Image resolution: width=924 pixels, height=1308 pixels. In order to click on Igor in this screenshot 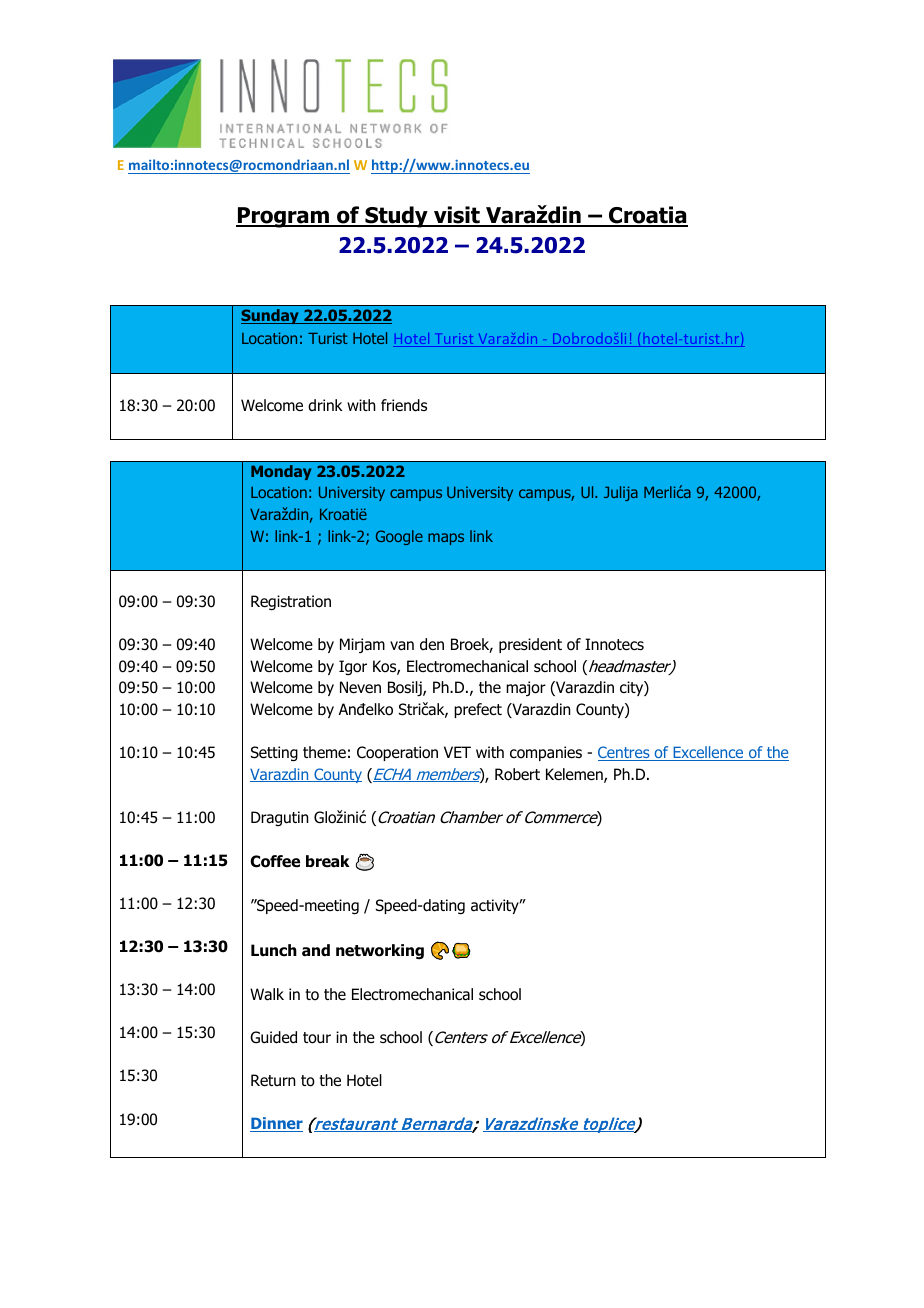, I will do `click(353, 667)`.
